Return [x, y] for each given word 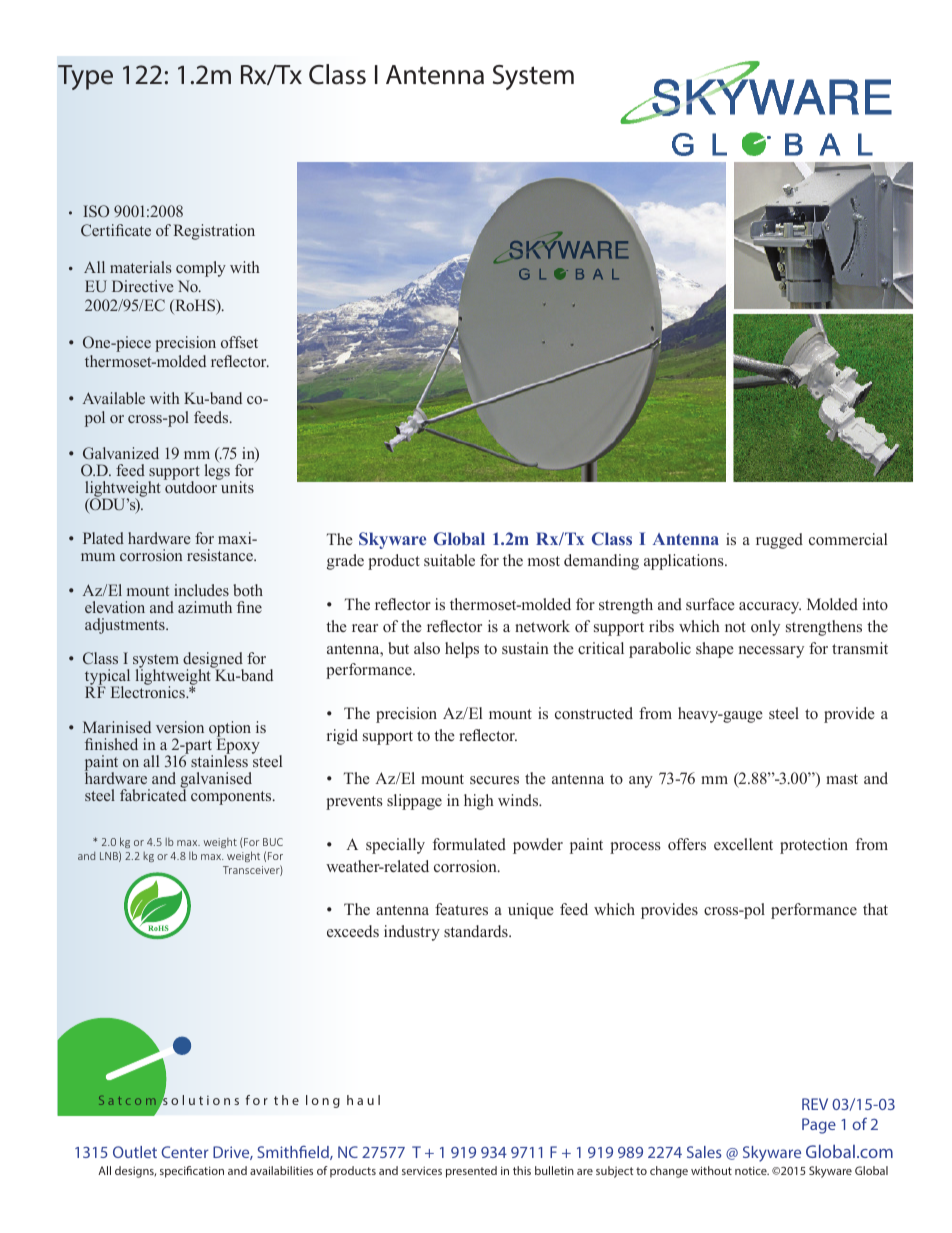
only [765, 628]
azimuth [205, 607]
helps [462, 650]
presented [471, 1172]
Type [85, 77]
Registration [214, 232]
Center [185, 1152]
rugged [779, 541]
